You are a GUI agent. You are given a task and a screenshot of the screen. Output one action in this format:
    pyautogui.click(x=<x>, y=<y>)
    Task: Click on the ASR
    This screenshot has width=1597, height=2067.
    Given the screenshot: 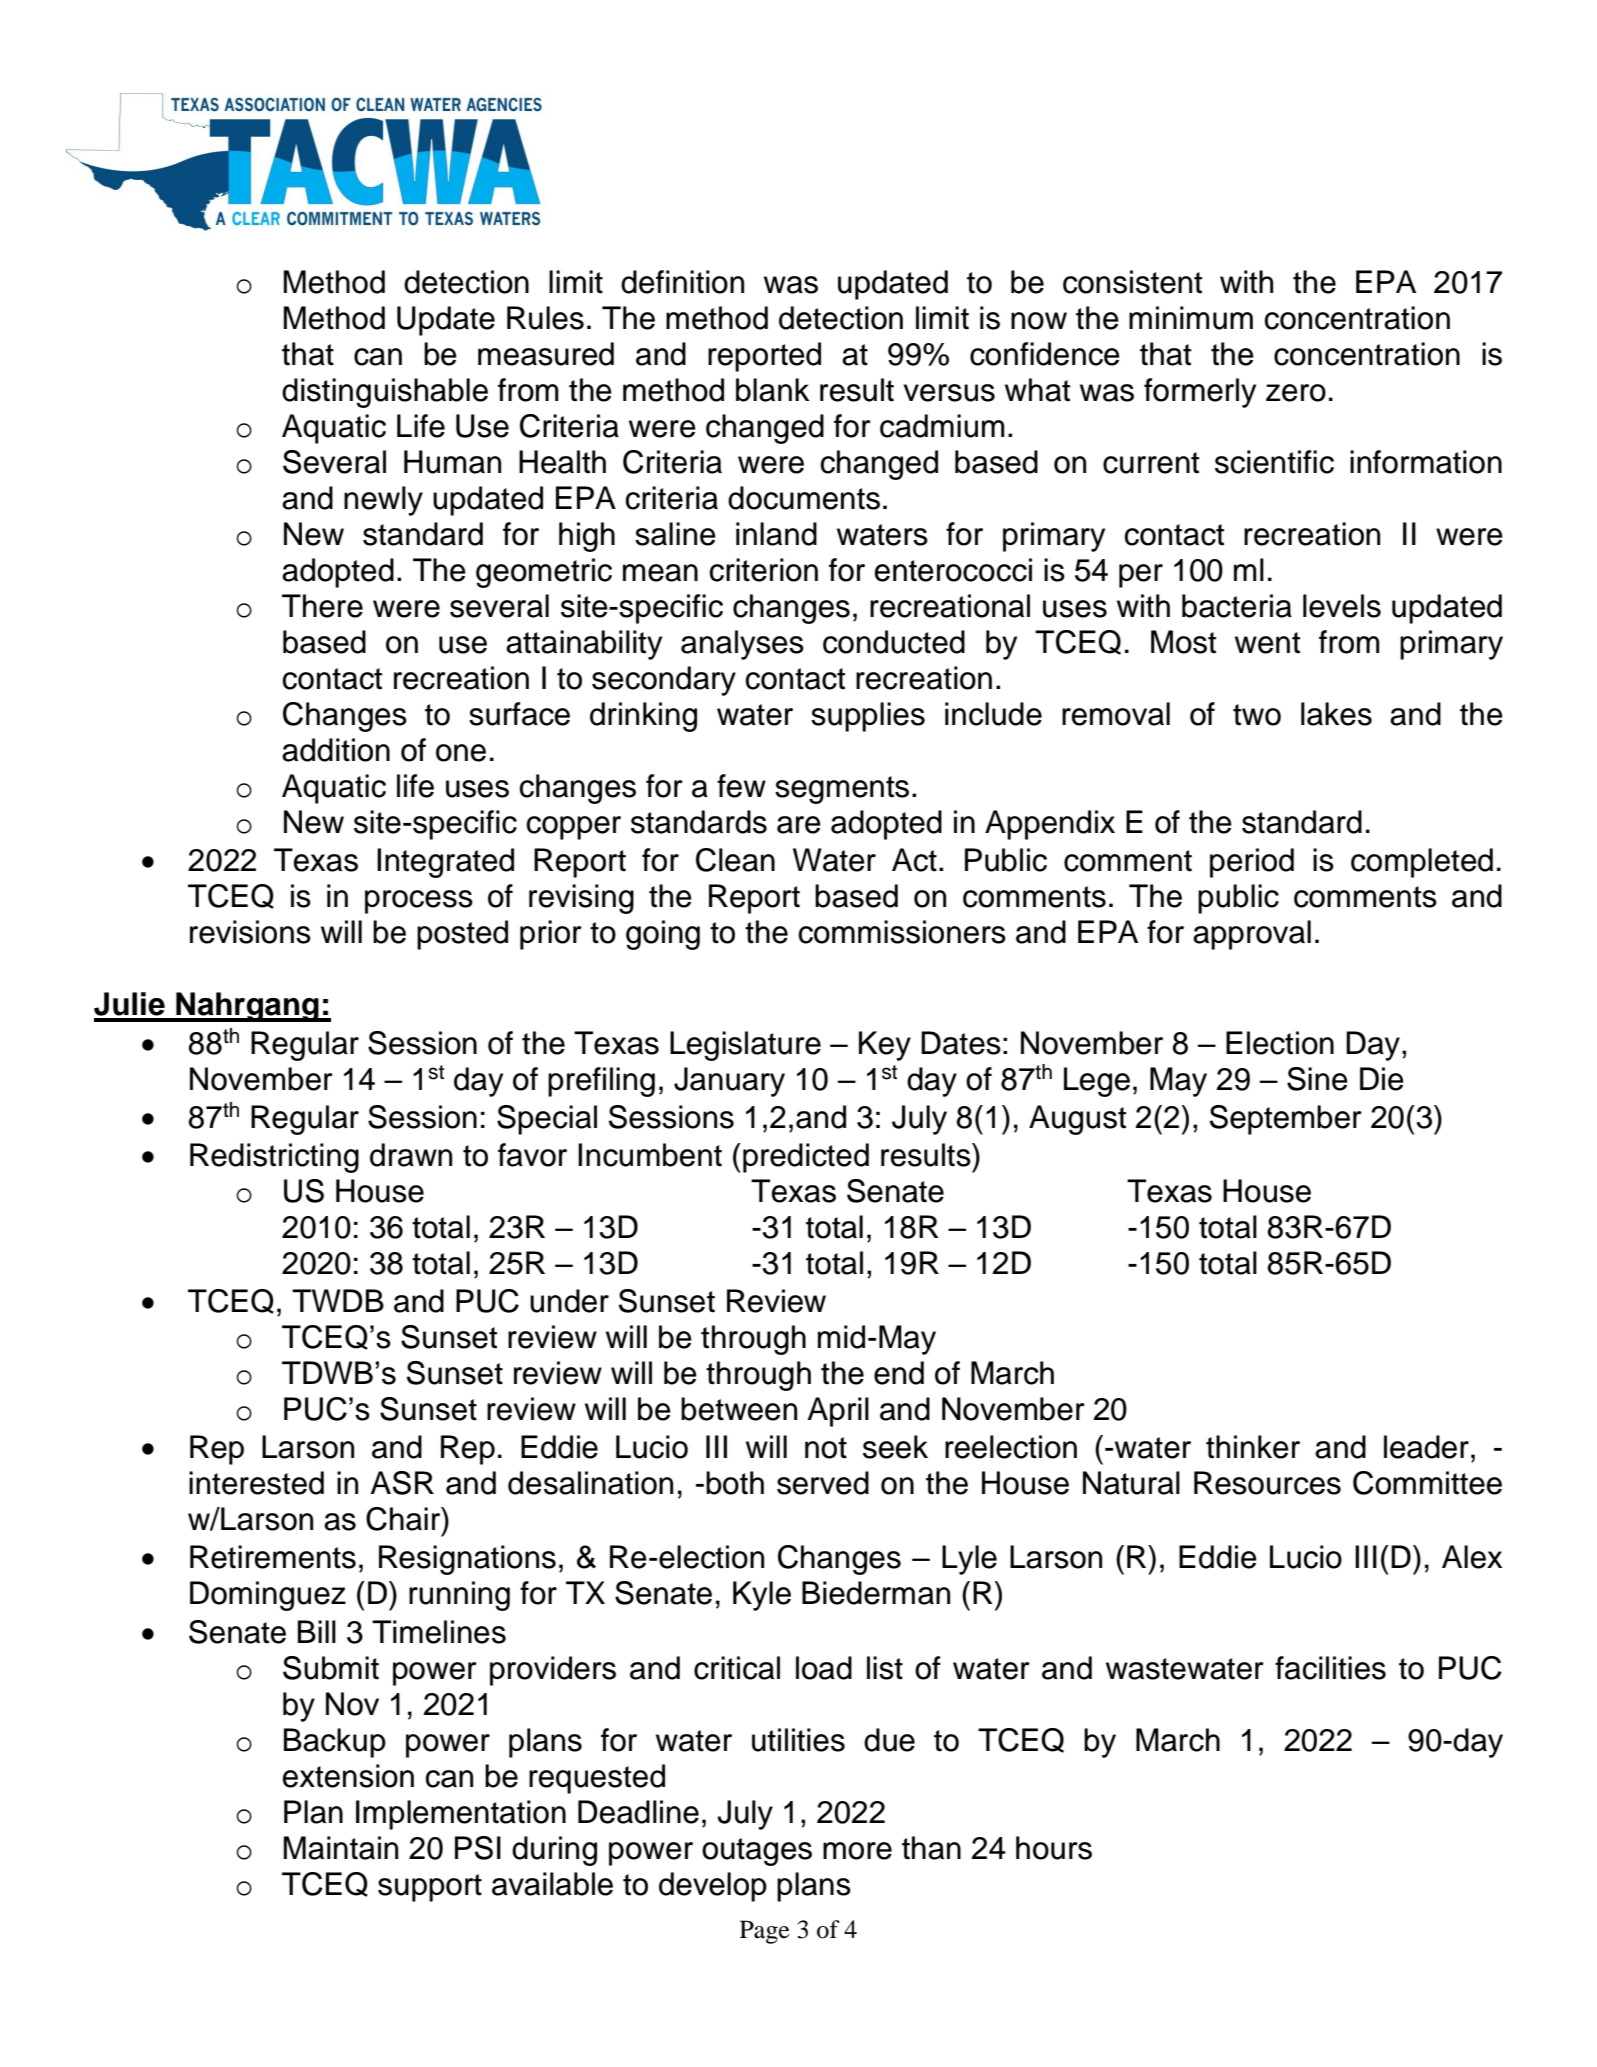 What is the action you would take?
    pyautogui.click(x=402, y=1483)
